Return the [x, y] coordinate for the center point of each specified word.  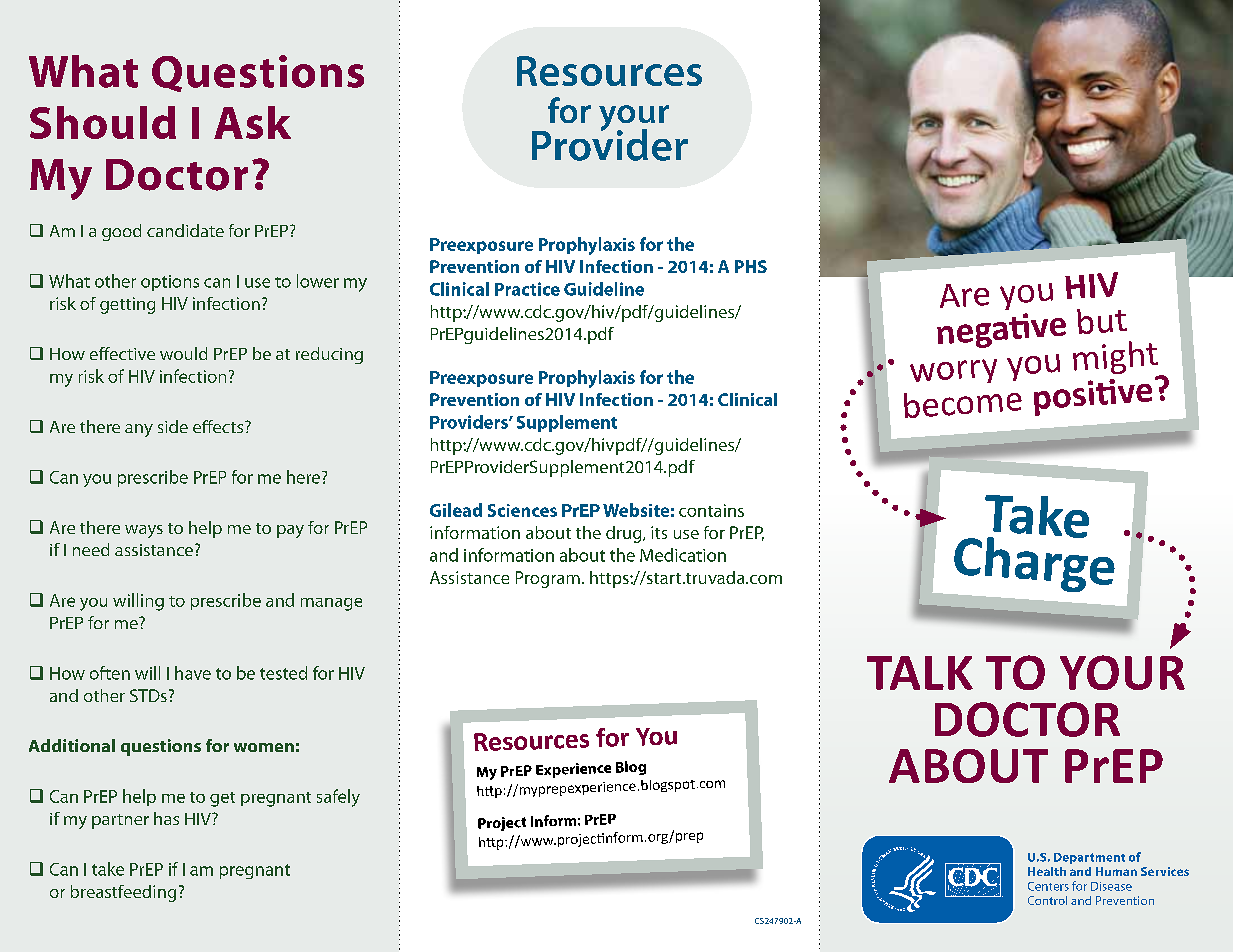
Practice [527, 289]
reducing [329, 355]
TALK [920, 673]
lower [318, 281]
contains [711, 510]
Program [548, 579]
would [183, 353]
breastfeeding [123, 893]
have [193, 673]
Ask [252, 122]
